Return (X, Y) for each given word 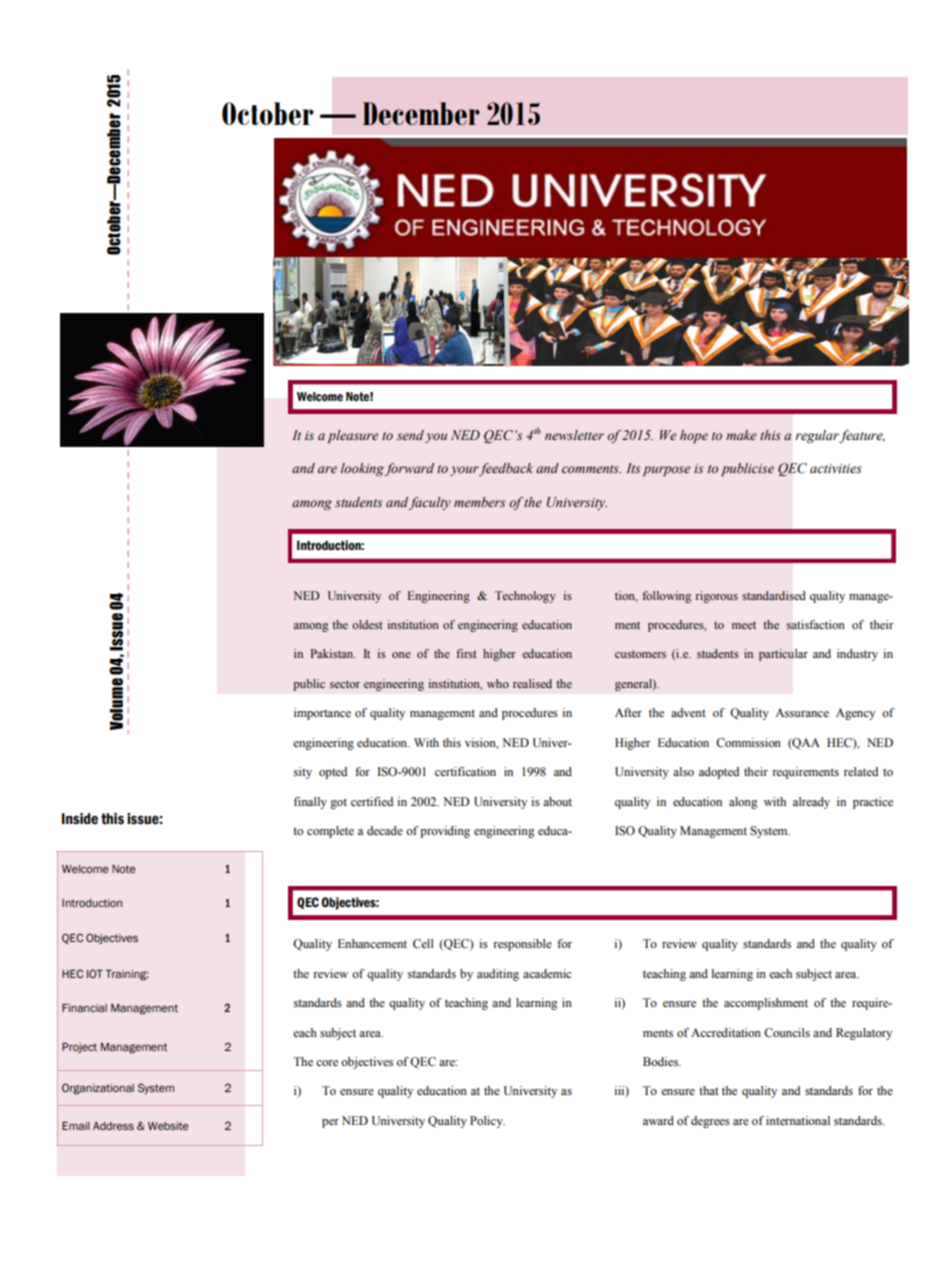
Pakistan (333, 653)
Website (168, 1126)
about (557, 801)
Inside (80, 819)
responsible (522, 945)
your (465, 471)
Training (127, 975)
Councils (787, 1033)
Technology (525, 597)
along (743, 803)
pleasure (353, 436)
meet (744, 625)
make (741, 435)
